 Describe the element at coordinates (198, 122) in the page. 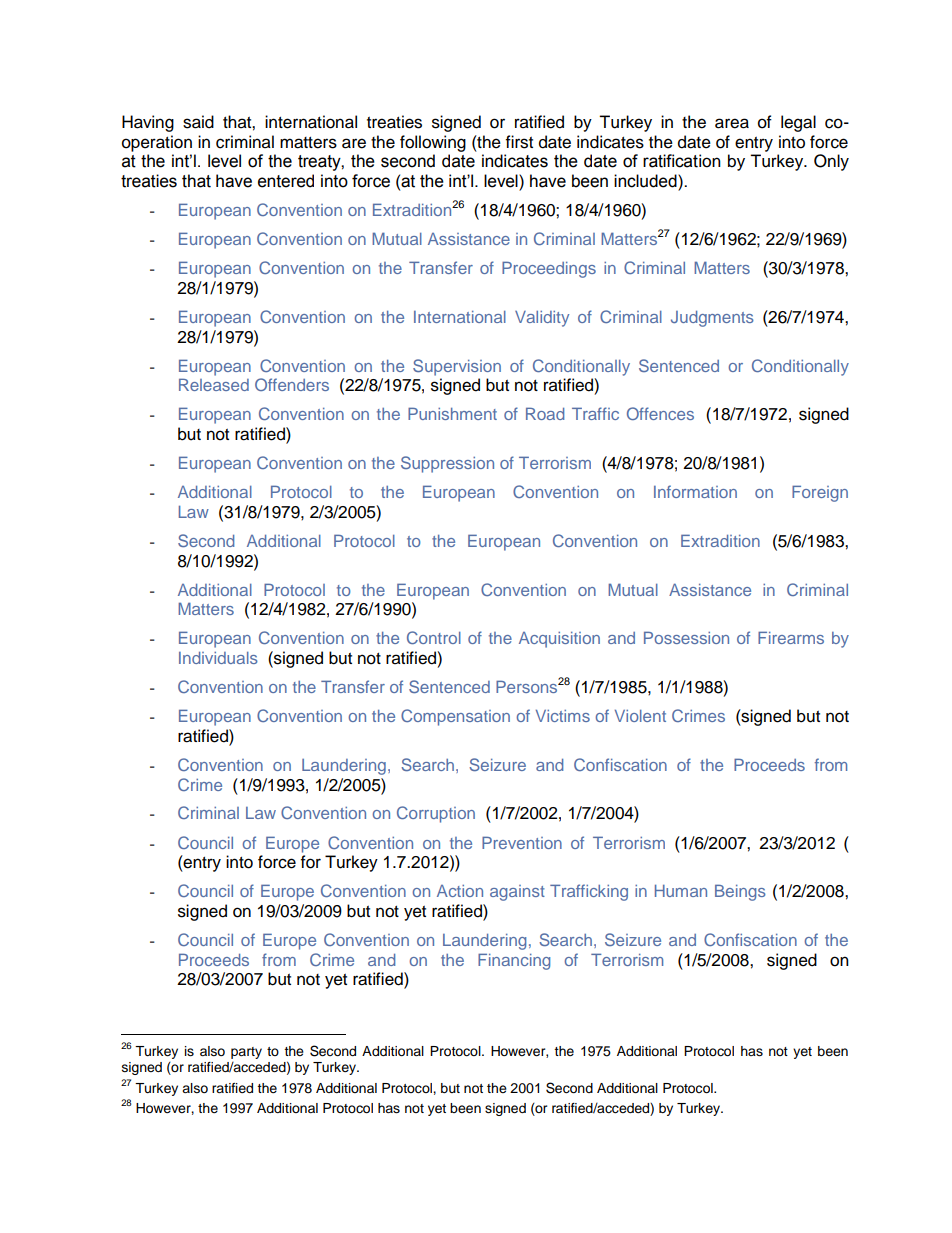

I see `said` at that location.
